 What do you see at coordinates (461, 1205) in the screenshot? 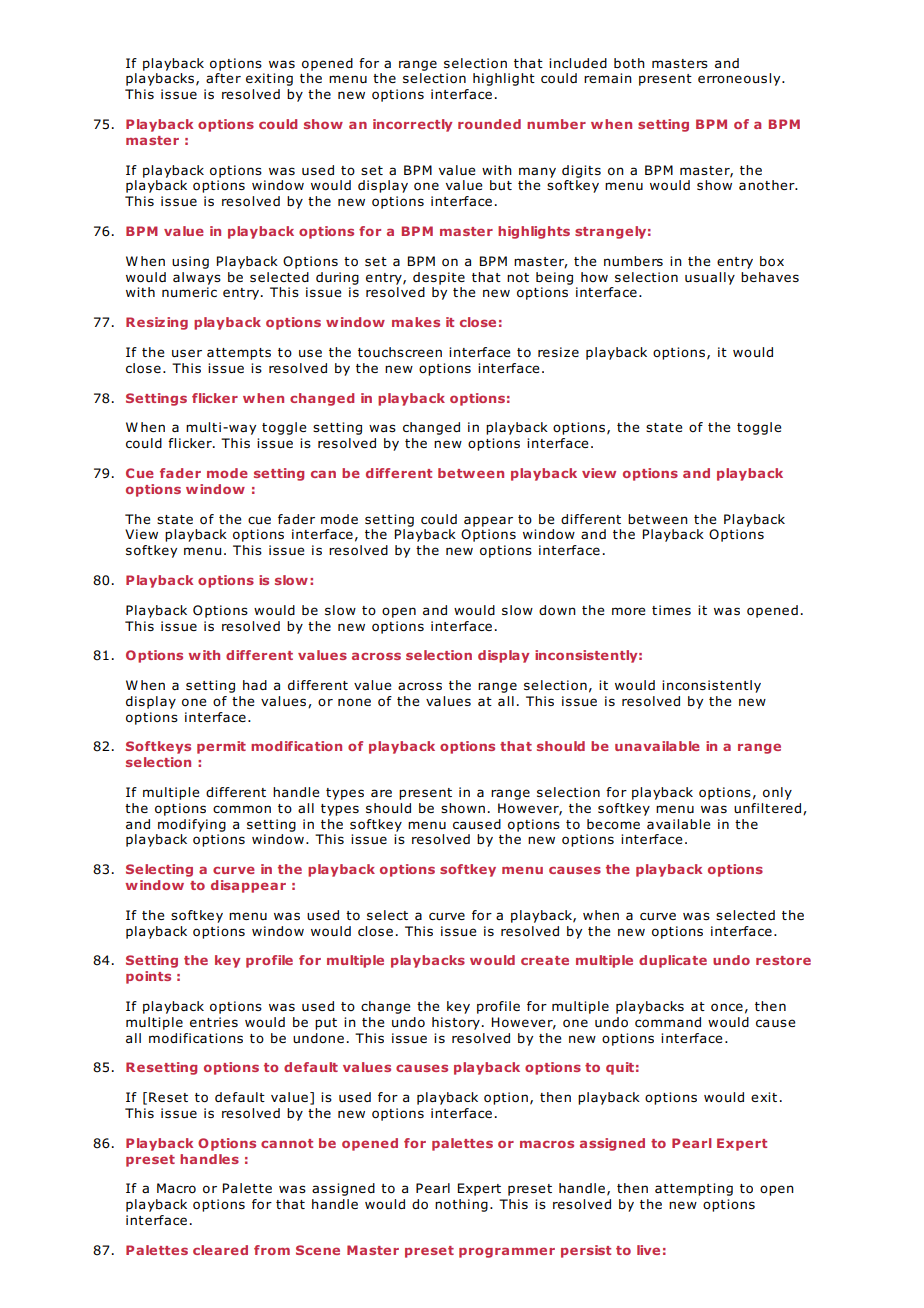
I see `nothing` at bounding box center [461, 1205].
